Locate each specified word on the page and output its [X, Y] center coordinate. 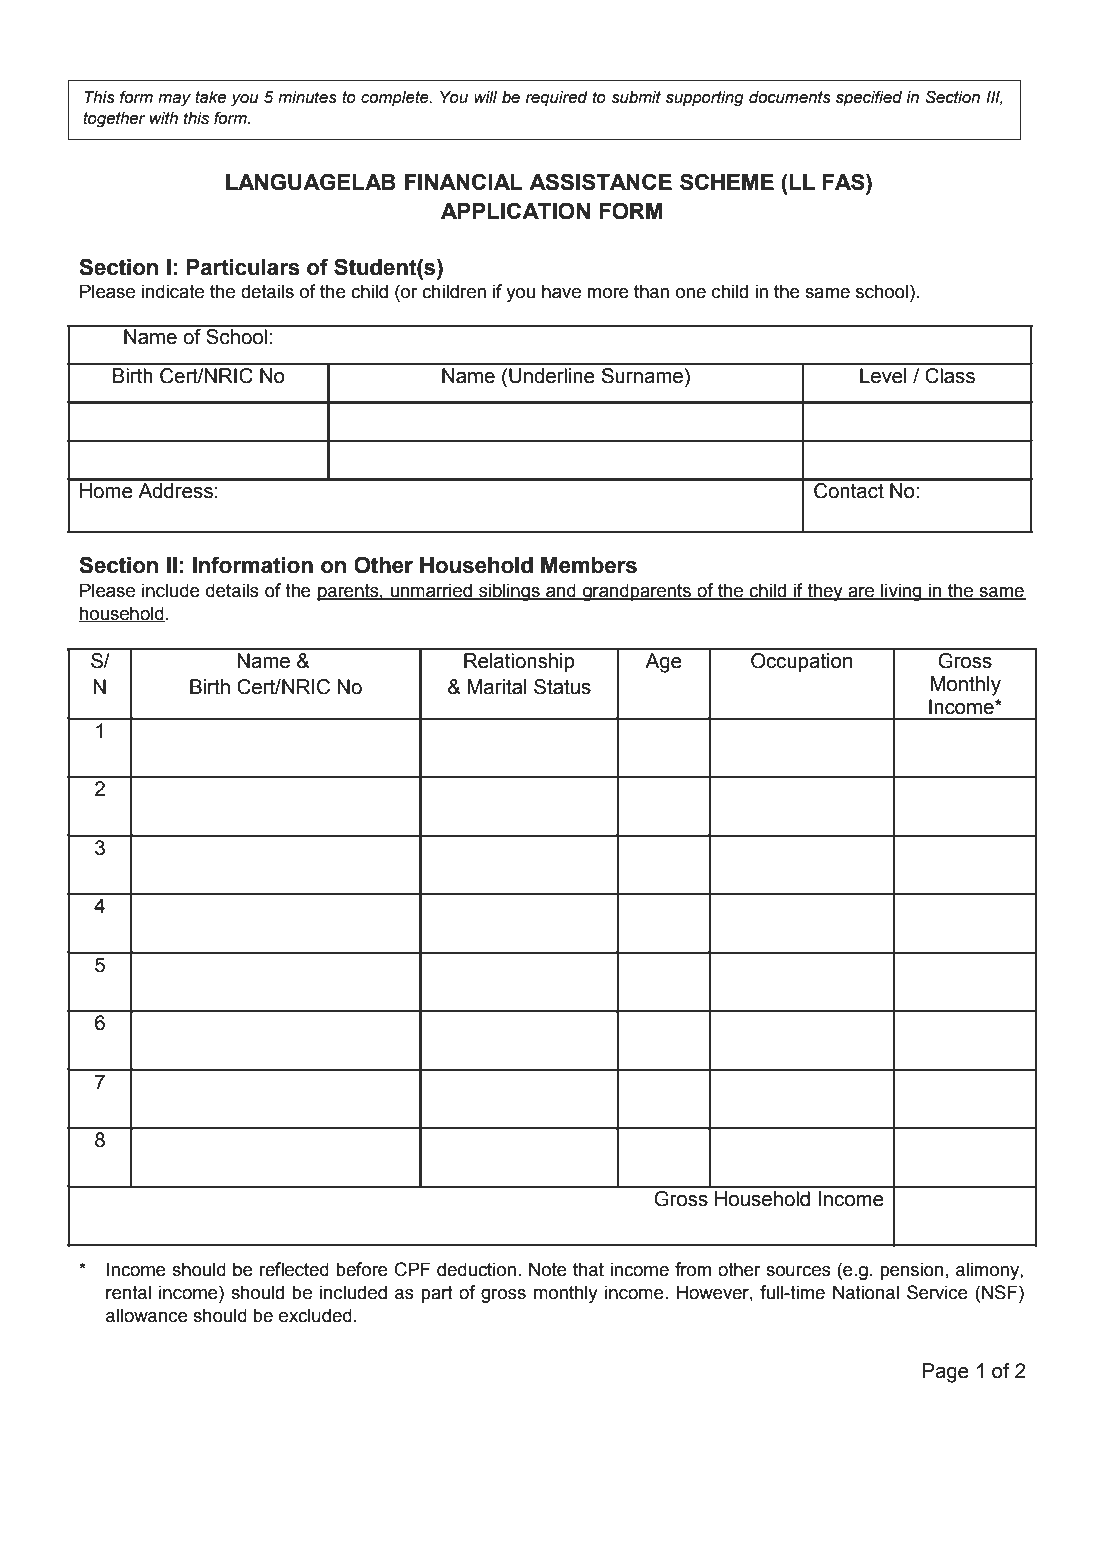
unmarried [431, 591]
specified [869, 98]
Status [562, 687]
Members [589, 565]
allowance [147, 1315]
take [210, 97]
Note [548, 1269]
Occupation [801, 662]
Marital [497, 687]
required [557, 99]
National [866, 1292]
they [825, 592]
